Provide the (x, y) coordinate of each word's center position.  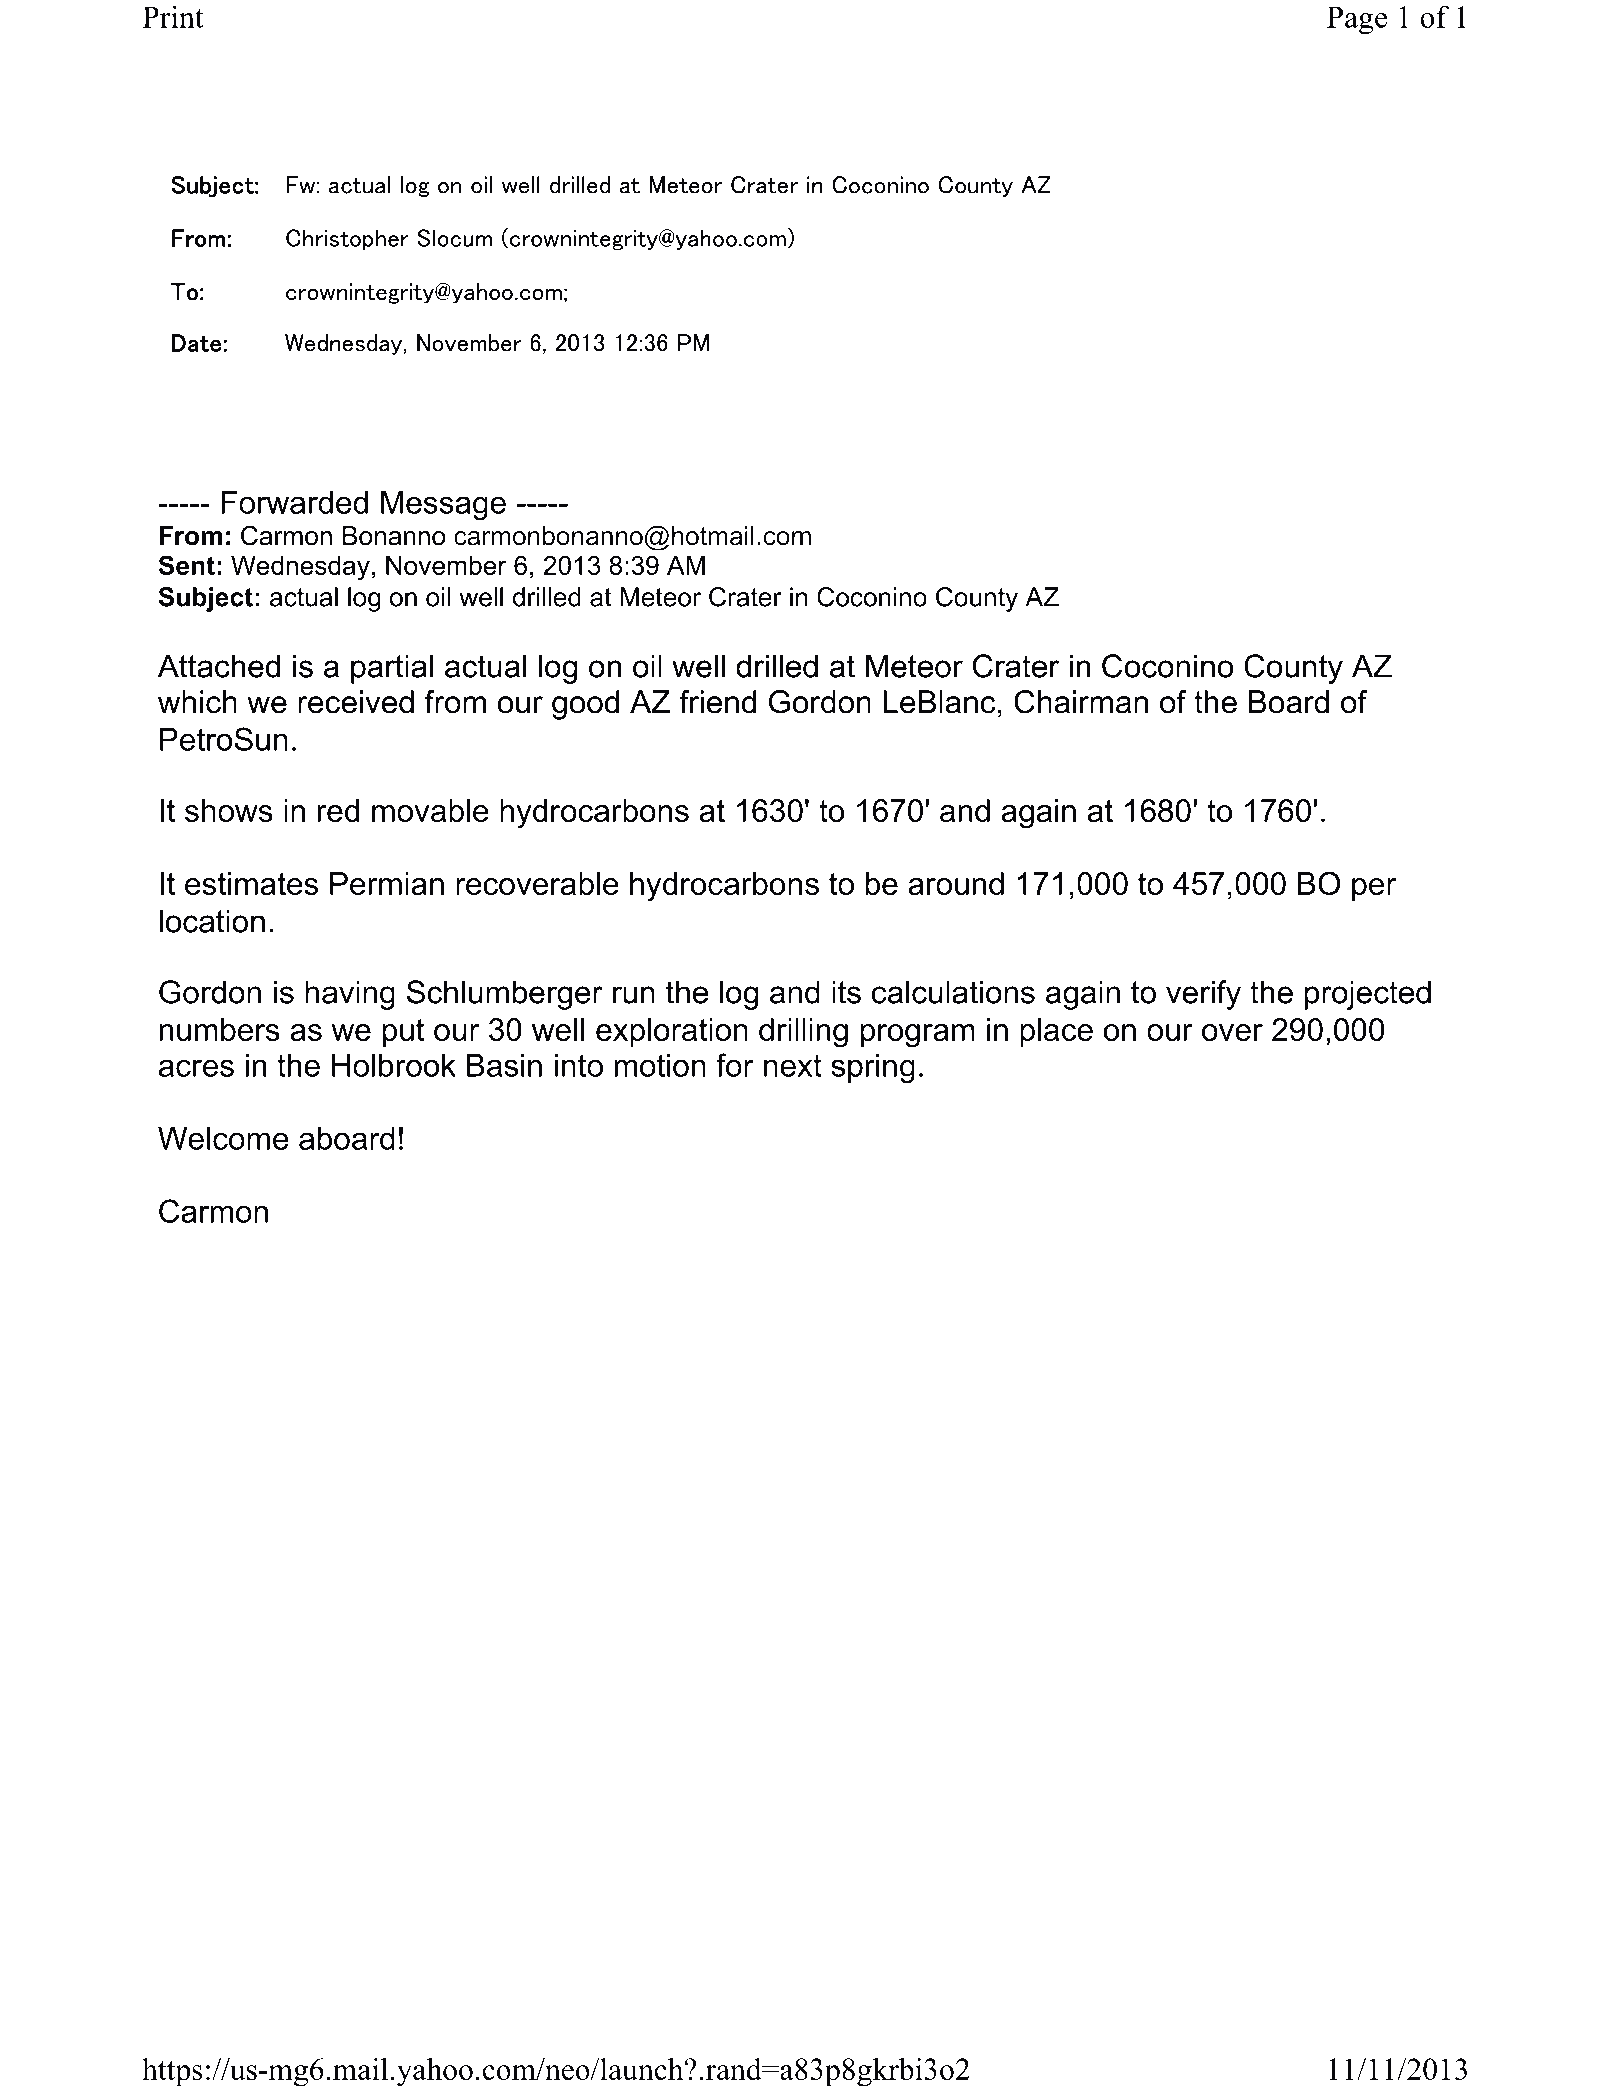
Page (1357, 20)
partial (392, 669)
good (585, 705)
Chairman (1081, 702)
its (846, 992)
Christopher (347, 239)
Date (196, 343)
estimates (251, 883)
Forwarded (295, 502)
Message (443, 505)
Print (173, 16)
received (356, 702)
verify (1203, 995)
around (956, 883)
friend (717, 702)
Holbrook (394, 1065)
